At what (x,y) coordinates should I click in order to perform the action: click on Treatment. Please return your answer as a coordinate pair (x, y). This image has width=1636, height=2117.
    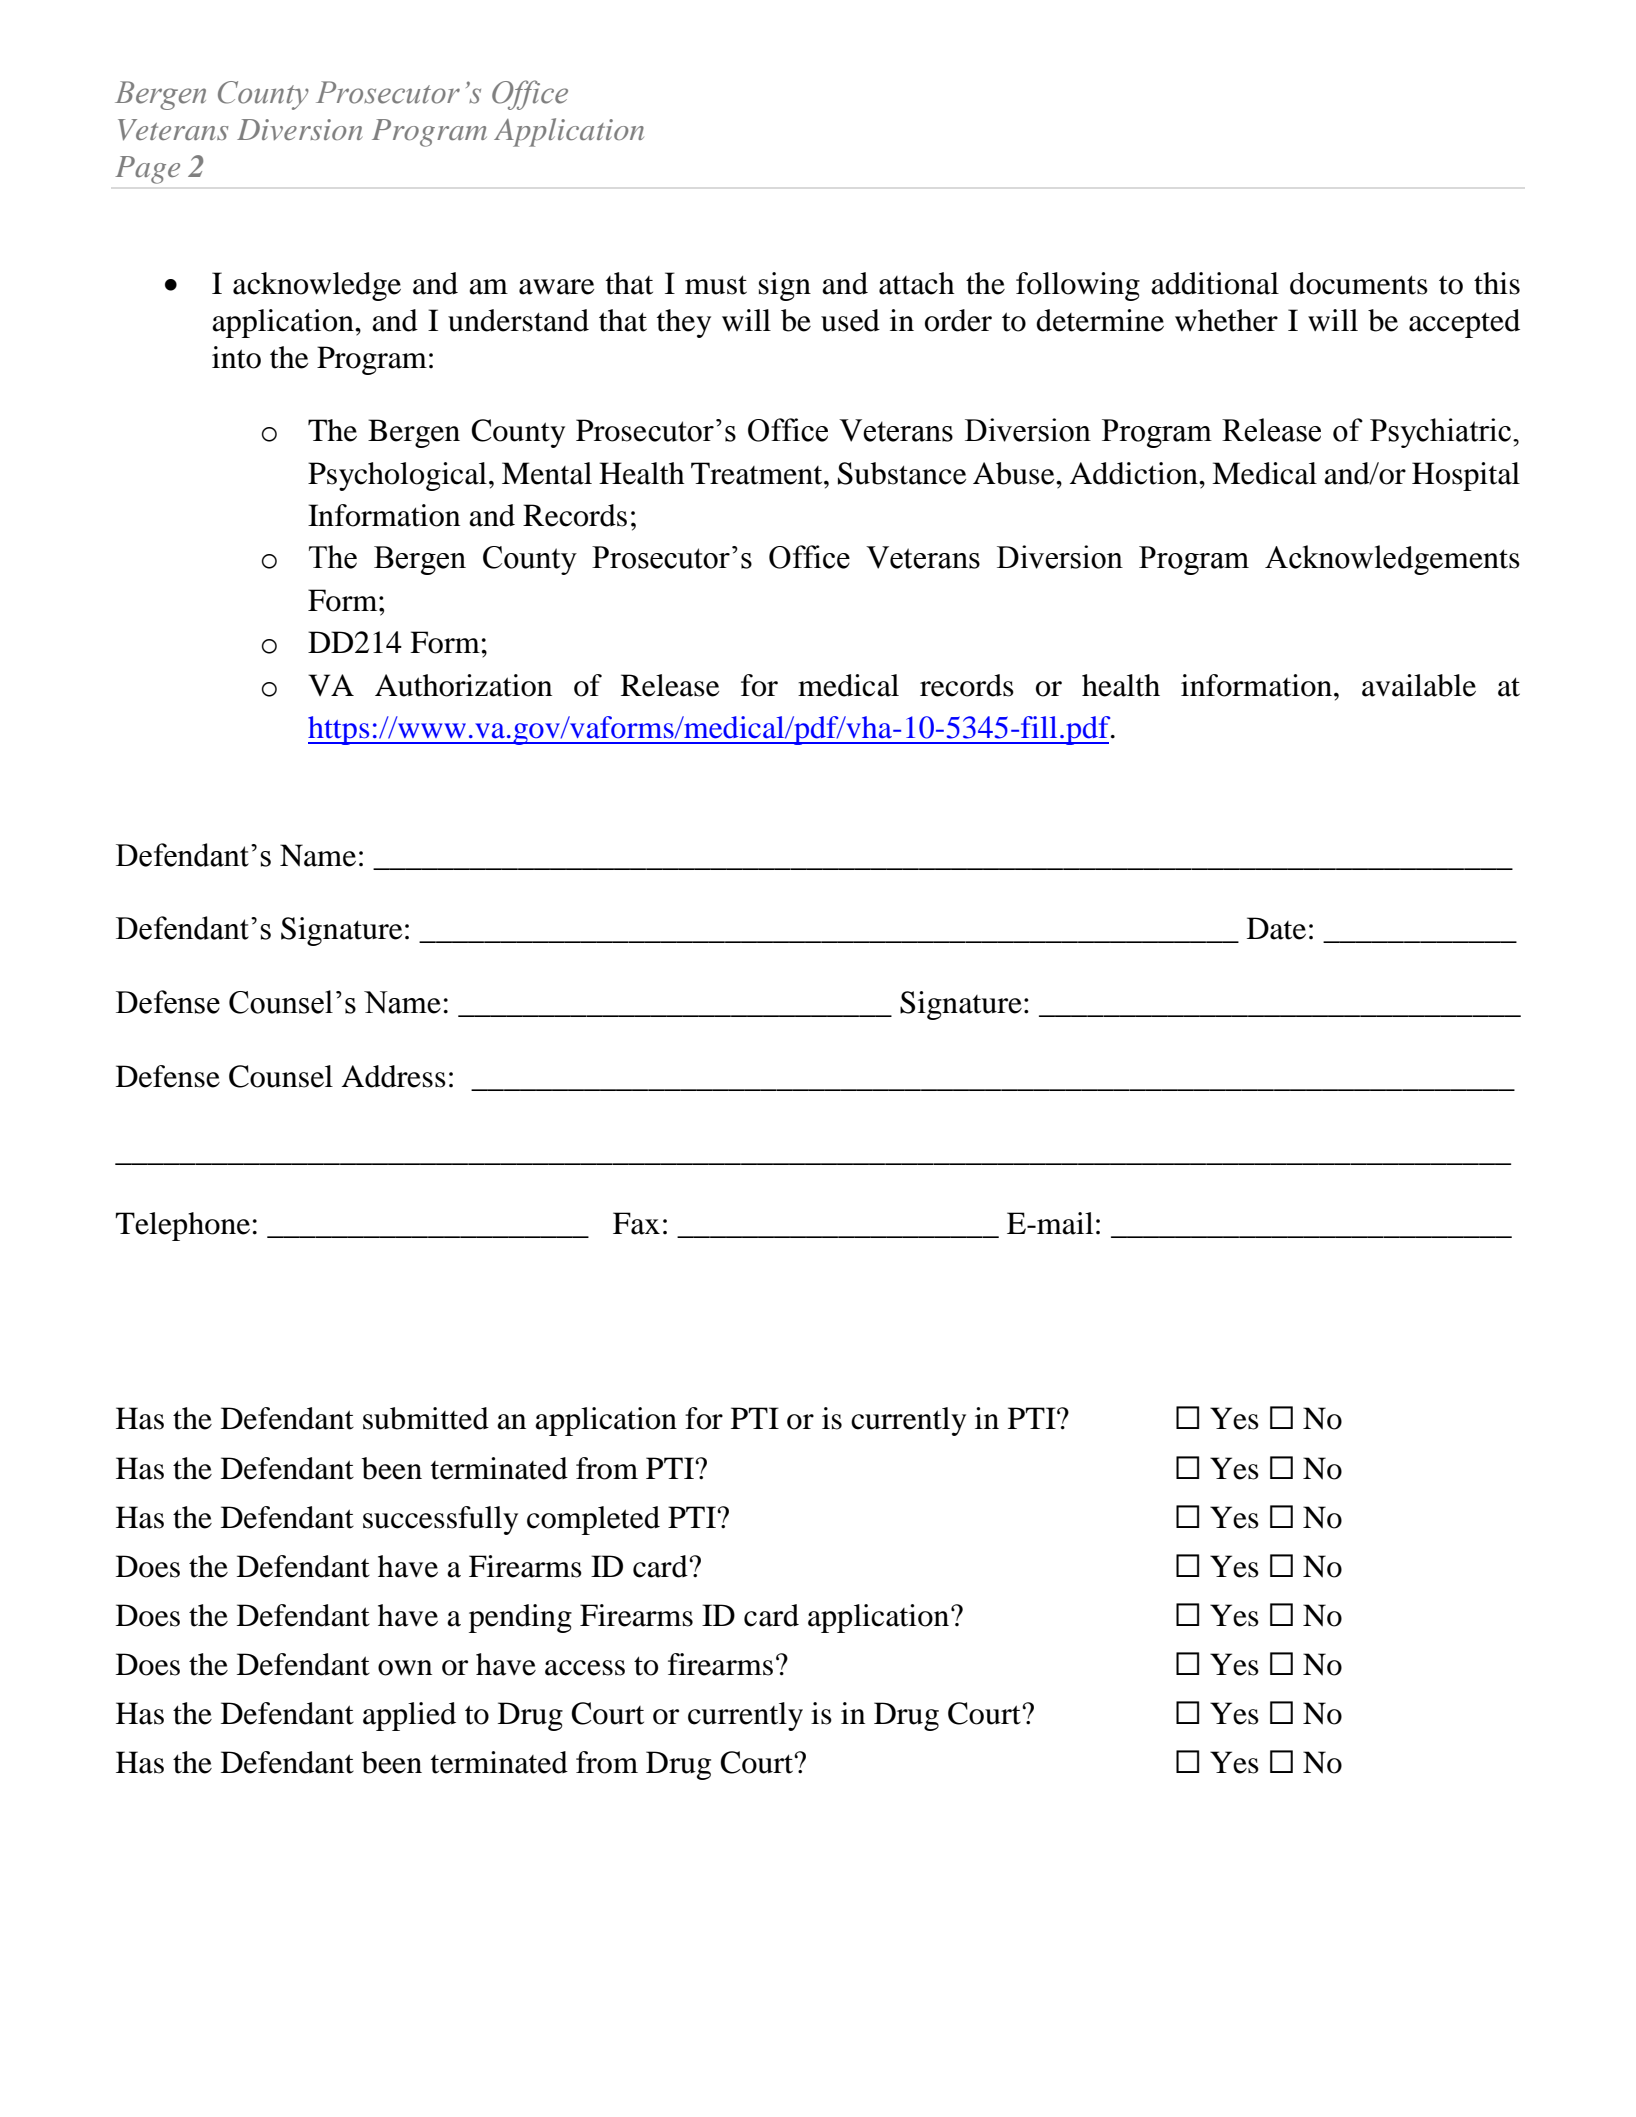
    Looking at the image, I should click on (758, 473).
